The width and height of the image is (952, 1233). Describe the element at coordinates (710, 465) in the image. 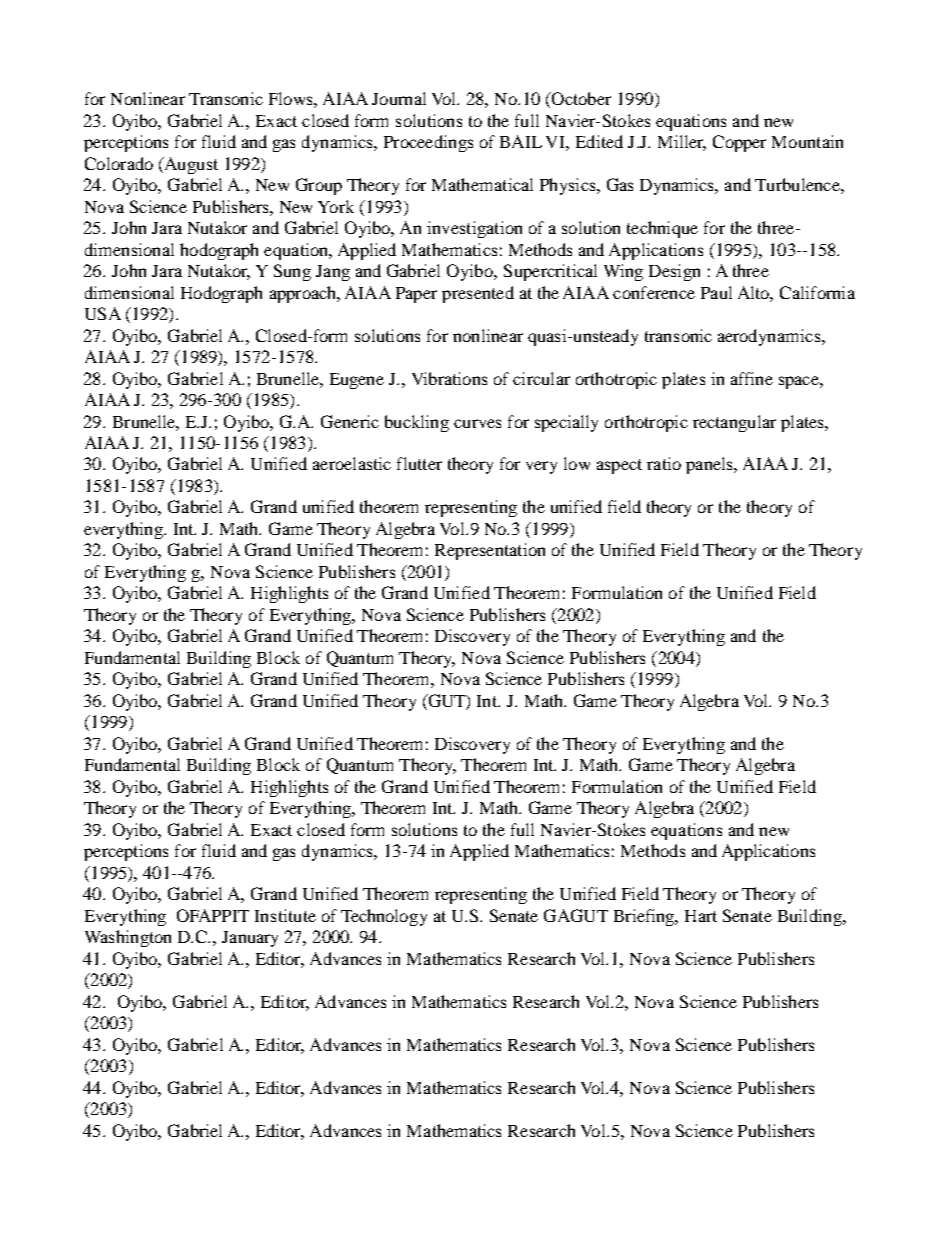

I see `panels` at that location.
